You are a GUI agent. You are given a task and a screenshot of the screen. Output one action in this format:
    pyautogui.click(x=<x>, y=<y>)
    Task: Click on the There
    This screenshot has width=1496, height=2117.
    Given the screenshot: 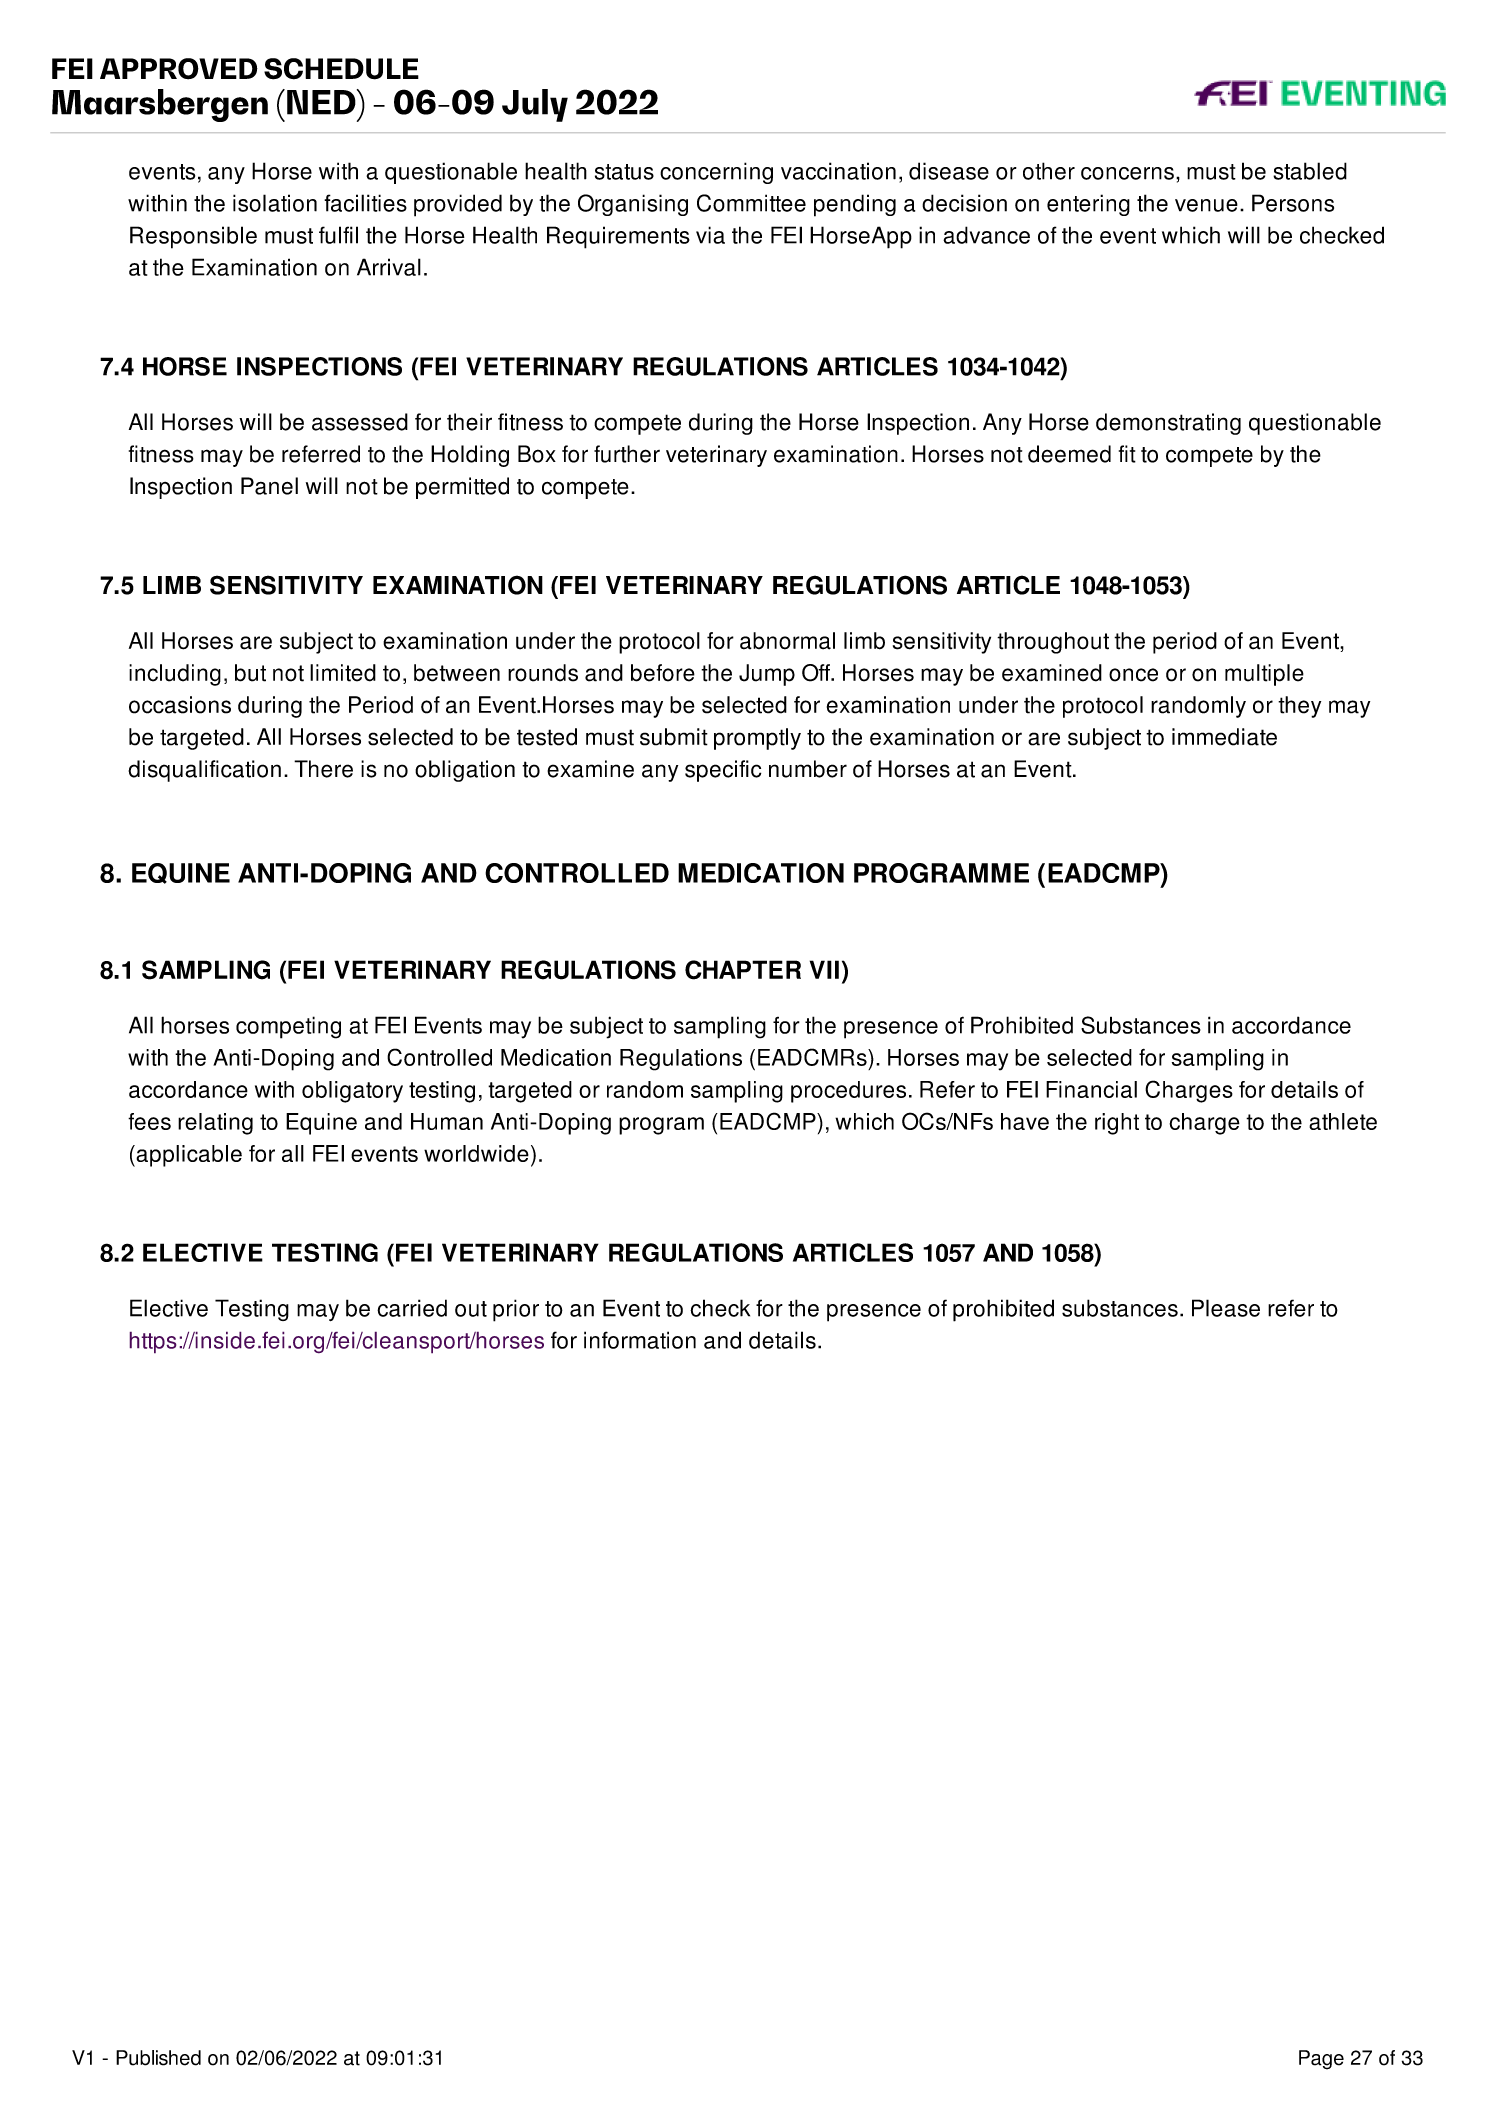 What is the action you would take?
    pyautogui.click(x=323, y=769)
